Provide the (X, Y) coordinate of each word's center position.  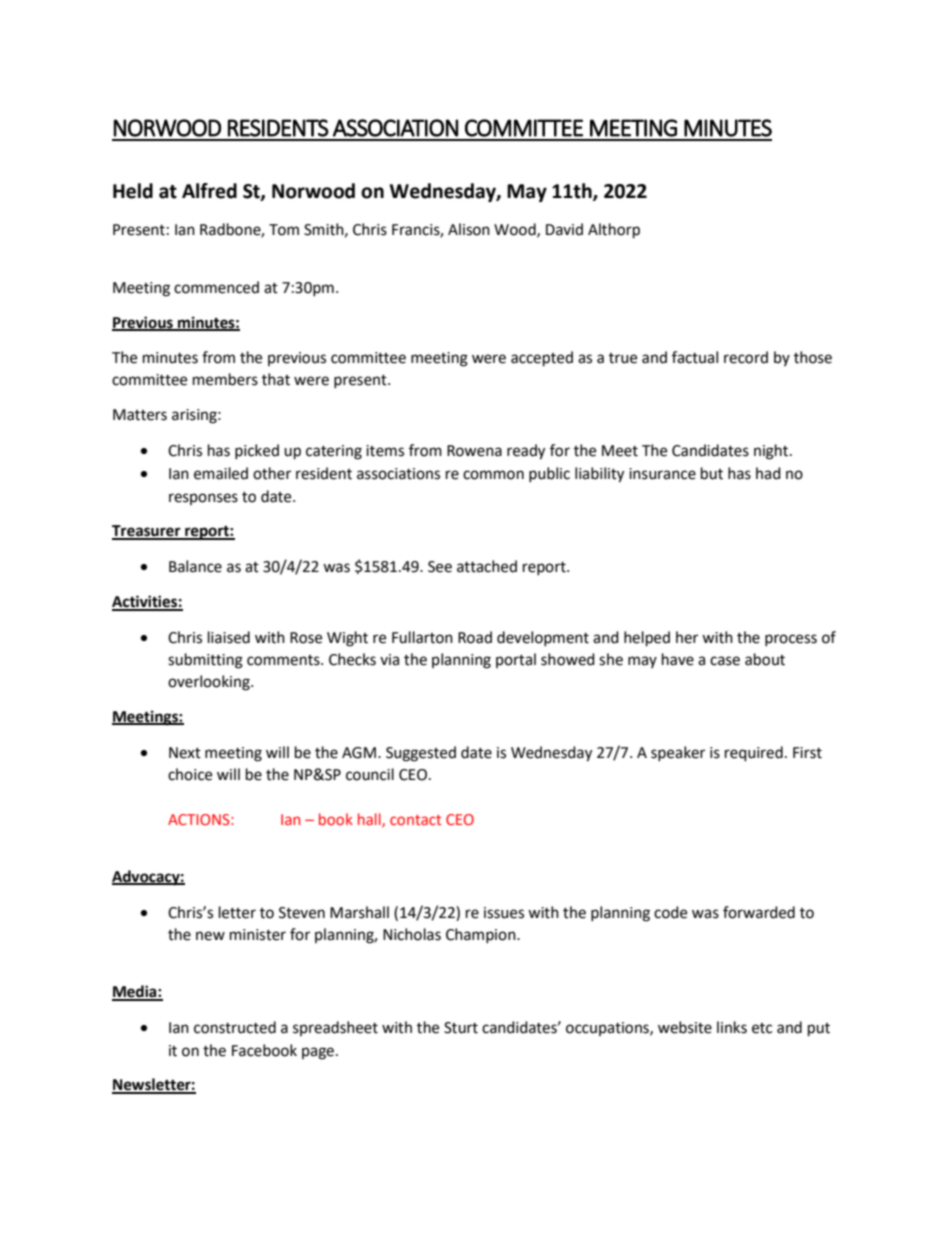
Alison (469, 229)
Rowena (474, 451)
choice (190, 774)
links (732, 1027)
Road (475, 637)
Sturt (461, 1028)
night (772, 452)
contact (415, 820)
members (225, 379)
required (754, 754)
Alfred (209, 191)
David (564, 229)
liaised (229, 637)
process (791, 640)
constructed (235, 1027)
